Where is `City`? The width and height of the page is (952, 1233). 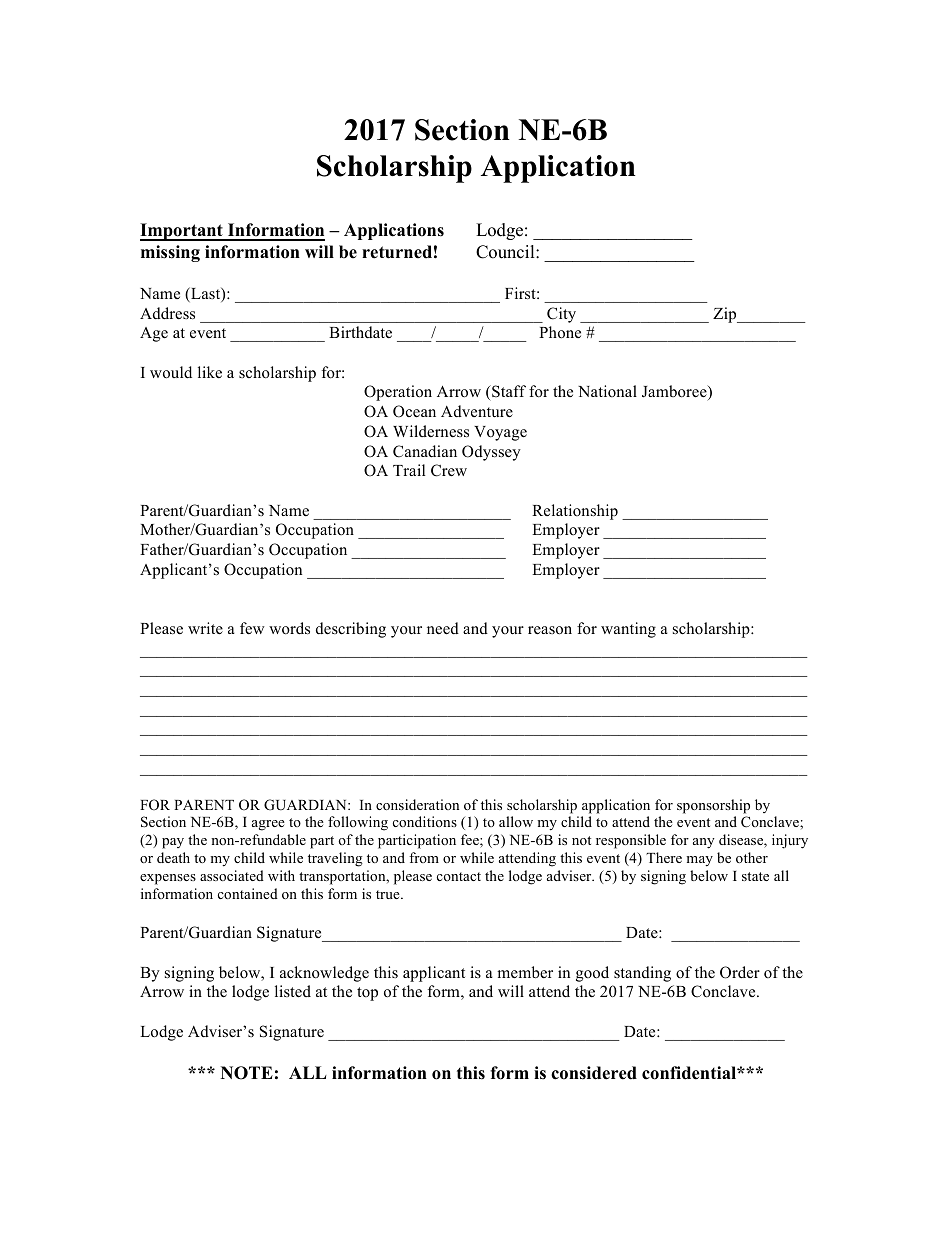 City is located at coordinates (561, 315).
